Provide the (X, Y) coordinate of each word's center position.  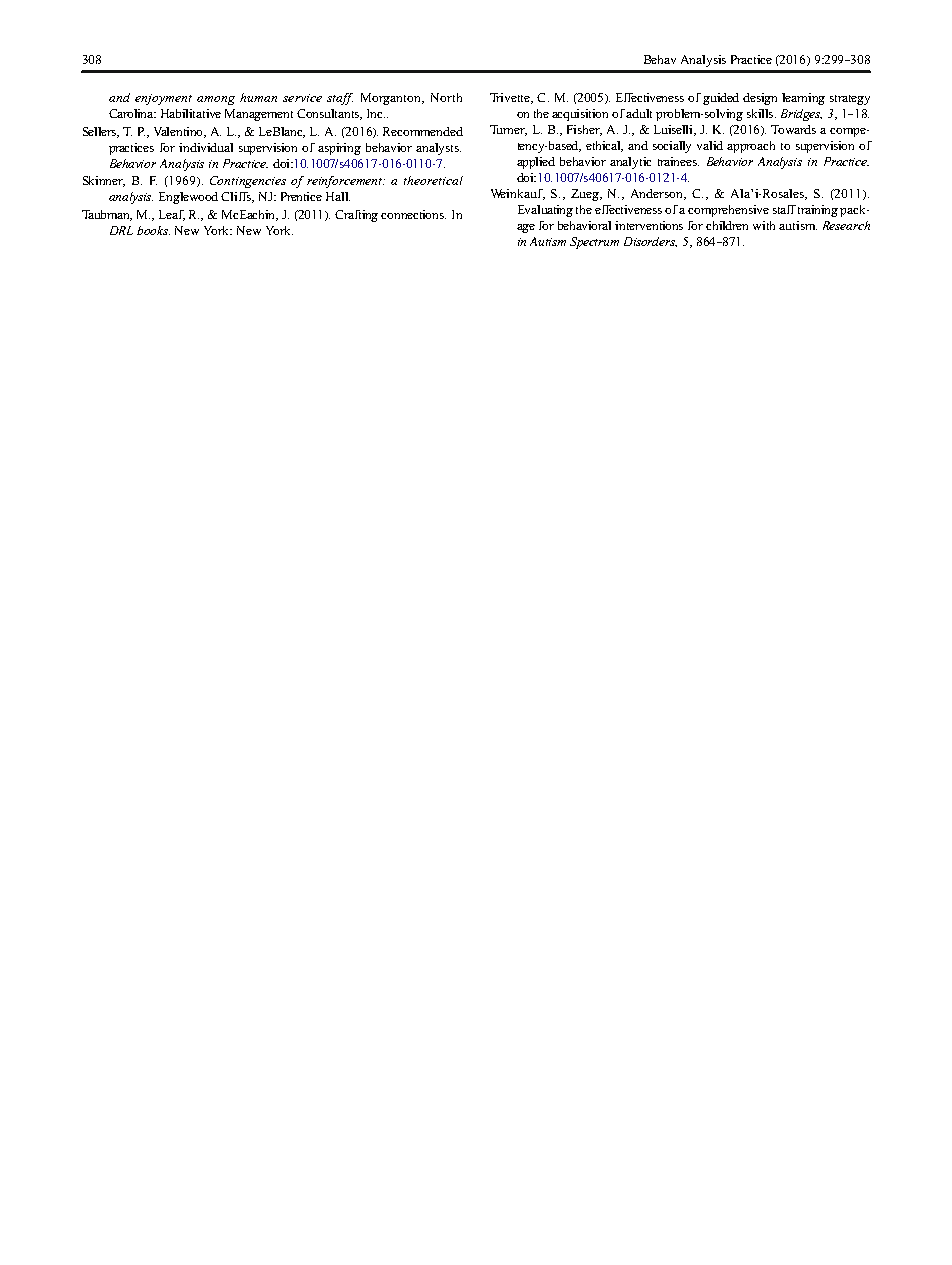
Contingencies (248, 182)
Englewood (188, 198)
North (446, 97)
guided (721, 99)
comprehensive (728, 211)
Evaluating (545, 211)
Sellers (101, 132)
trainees (678, 161)
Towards (793, 129)
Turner (508, 130)
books (153, 230)
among (216, 100)
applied (536, 163)
